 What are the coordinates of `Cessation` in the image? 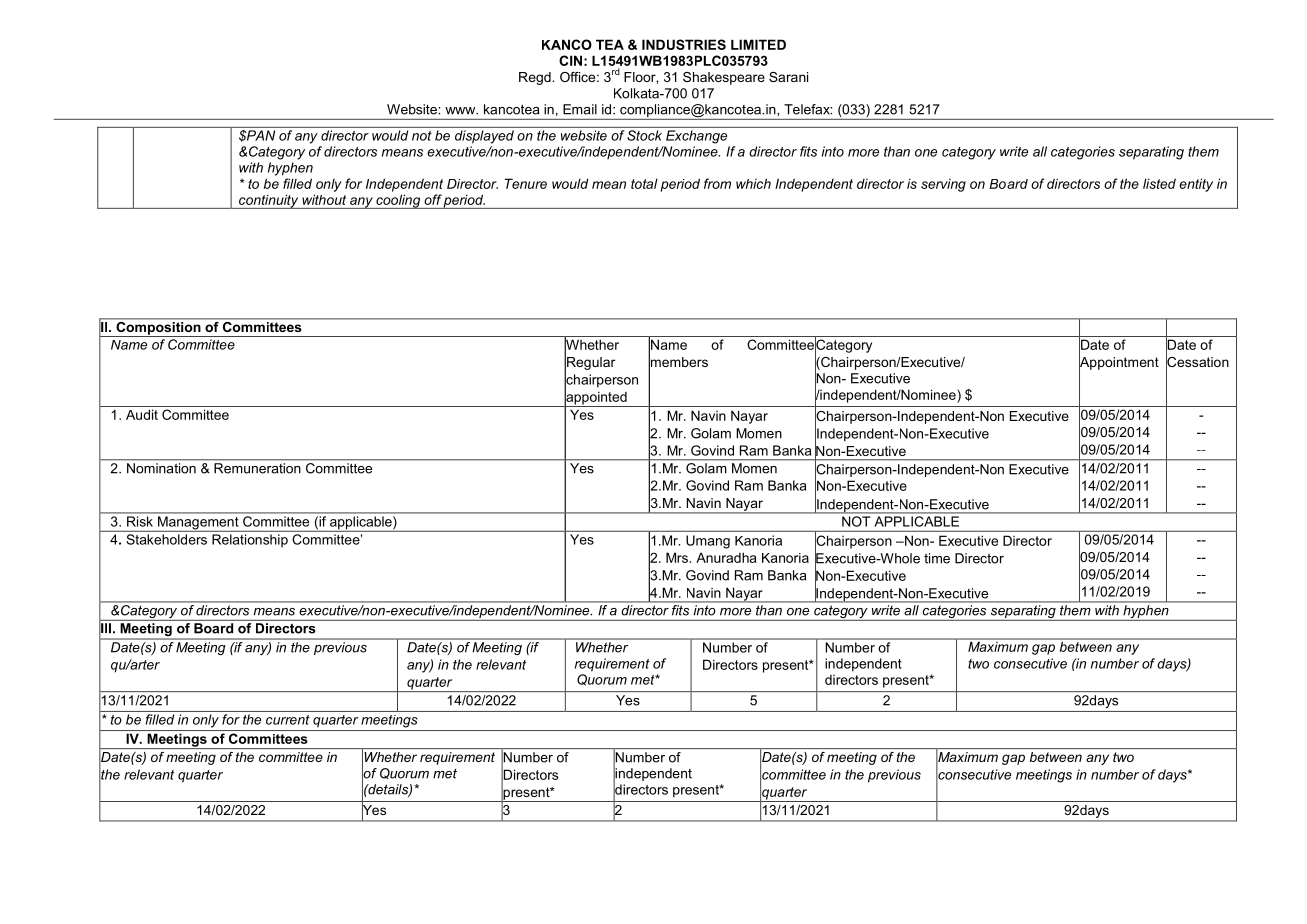 It's located at (1197, 362).
